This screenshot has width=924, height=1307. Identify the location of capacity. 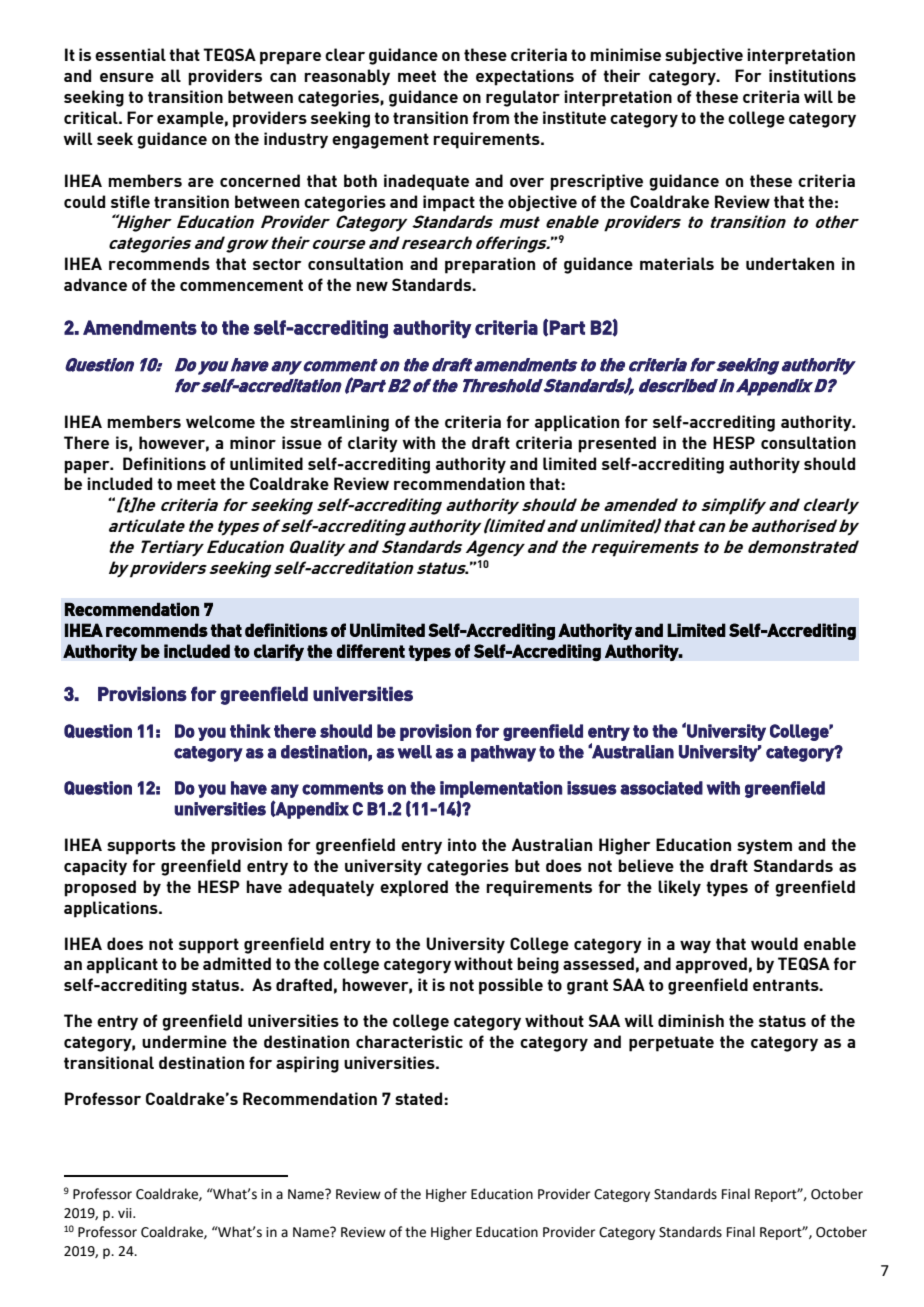
(95, 867).
